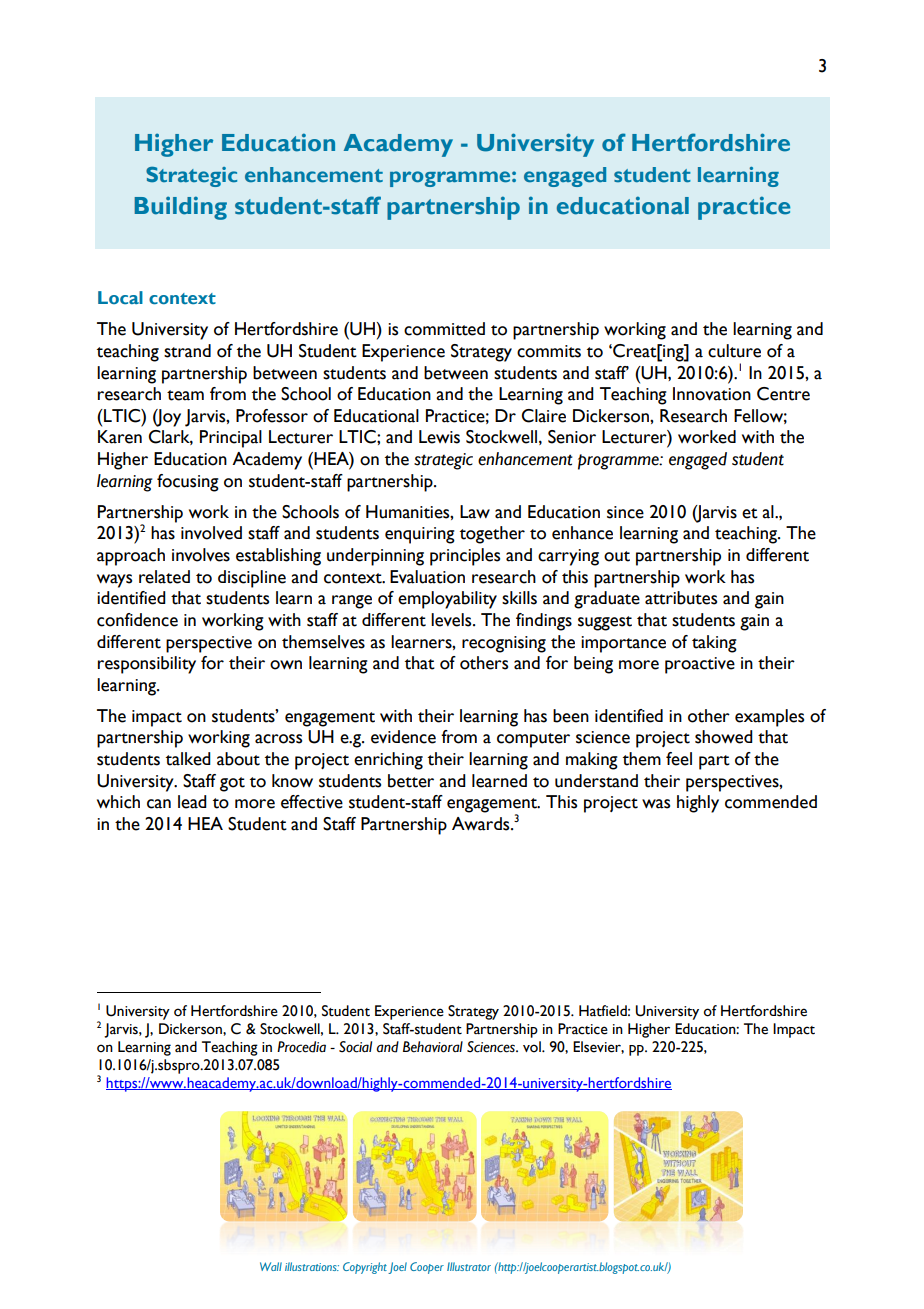  Describe the element at coordinates (192, 802) in the page. I see `lead` at that location.
